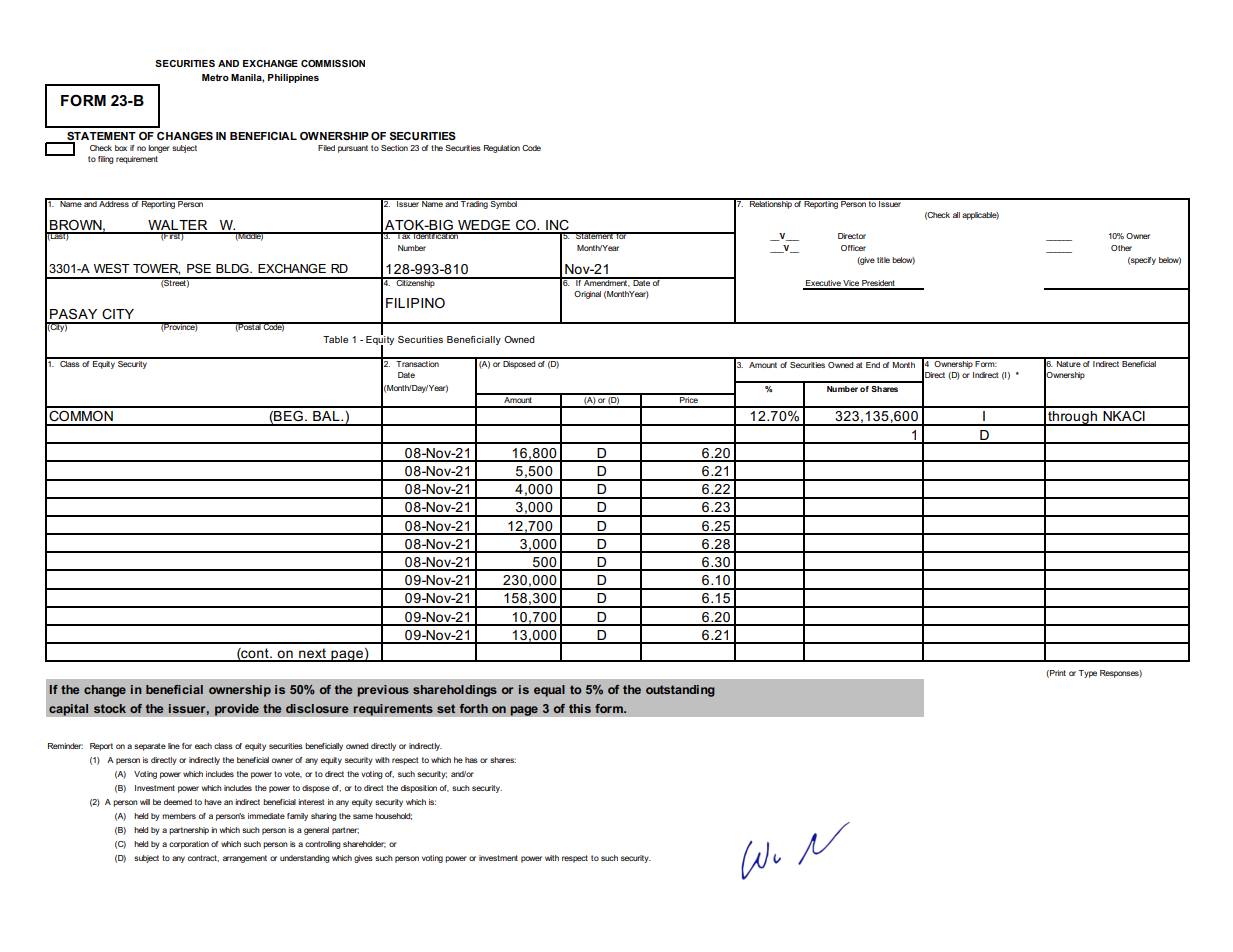 Image resolution: width=1233 pixels, height=952 pixels. What do you see at coordinates (502, 149) in the document?
I see `Regulation` at bounding box center [502, 149].
